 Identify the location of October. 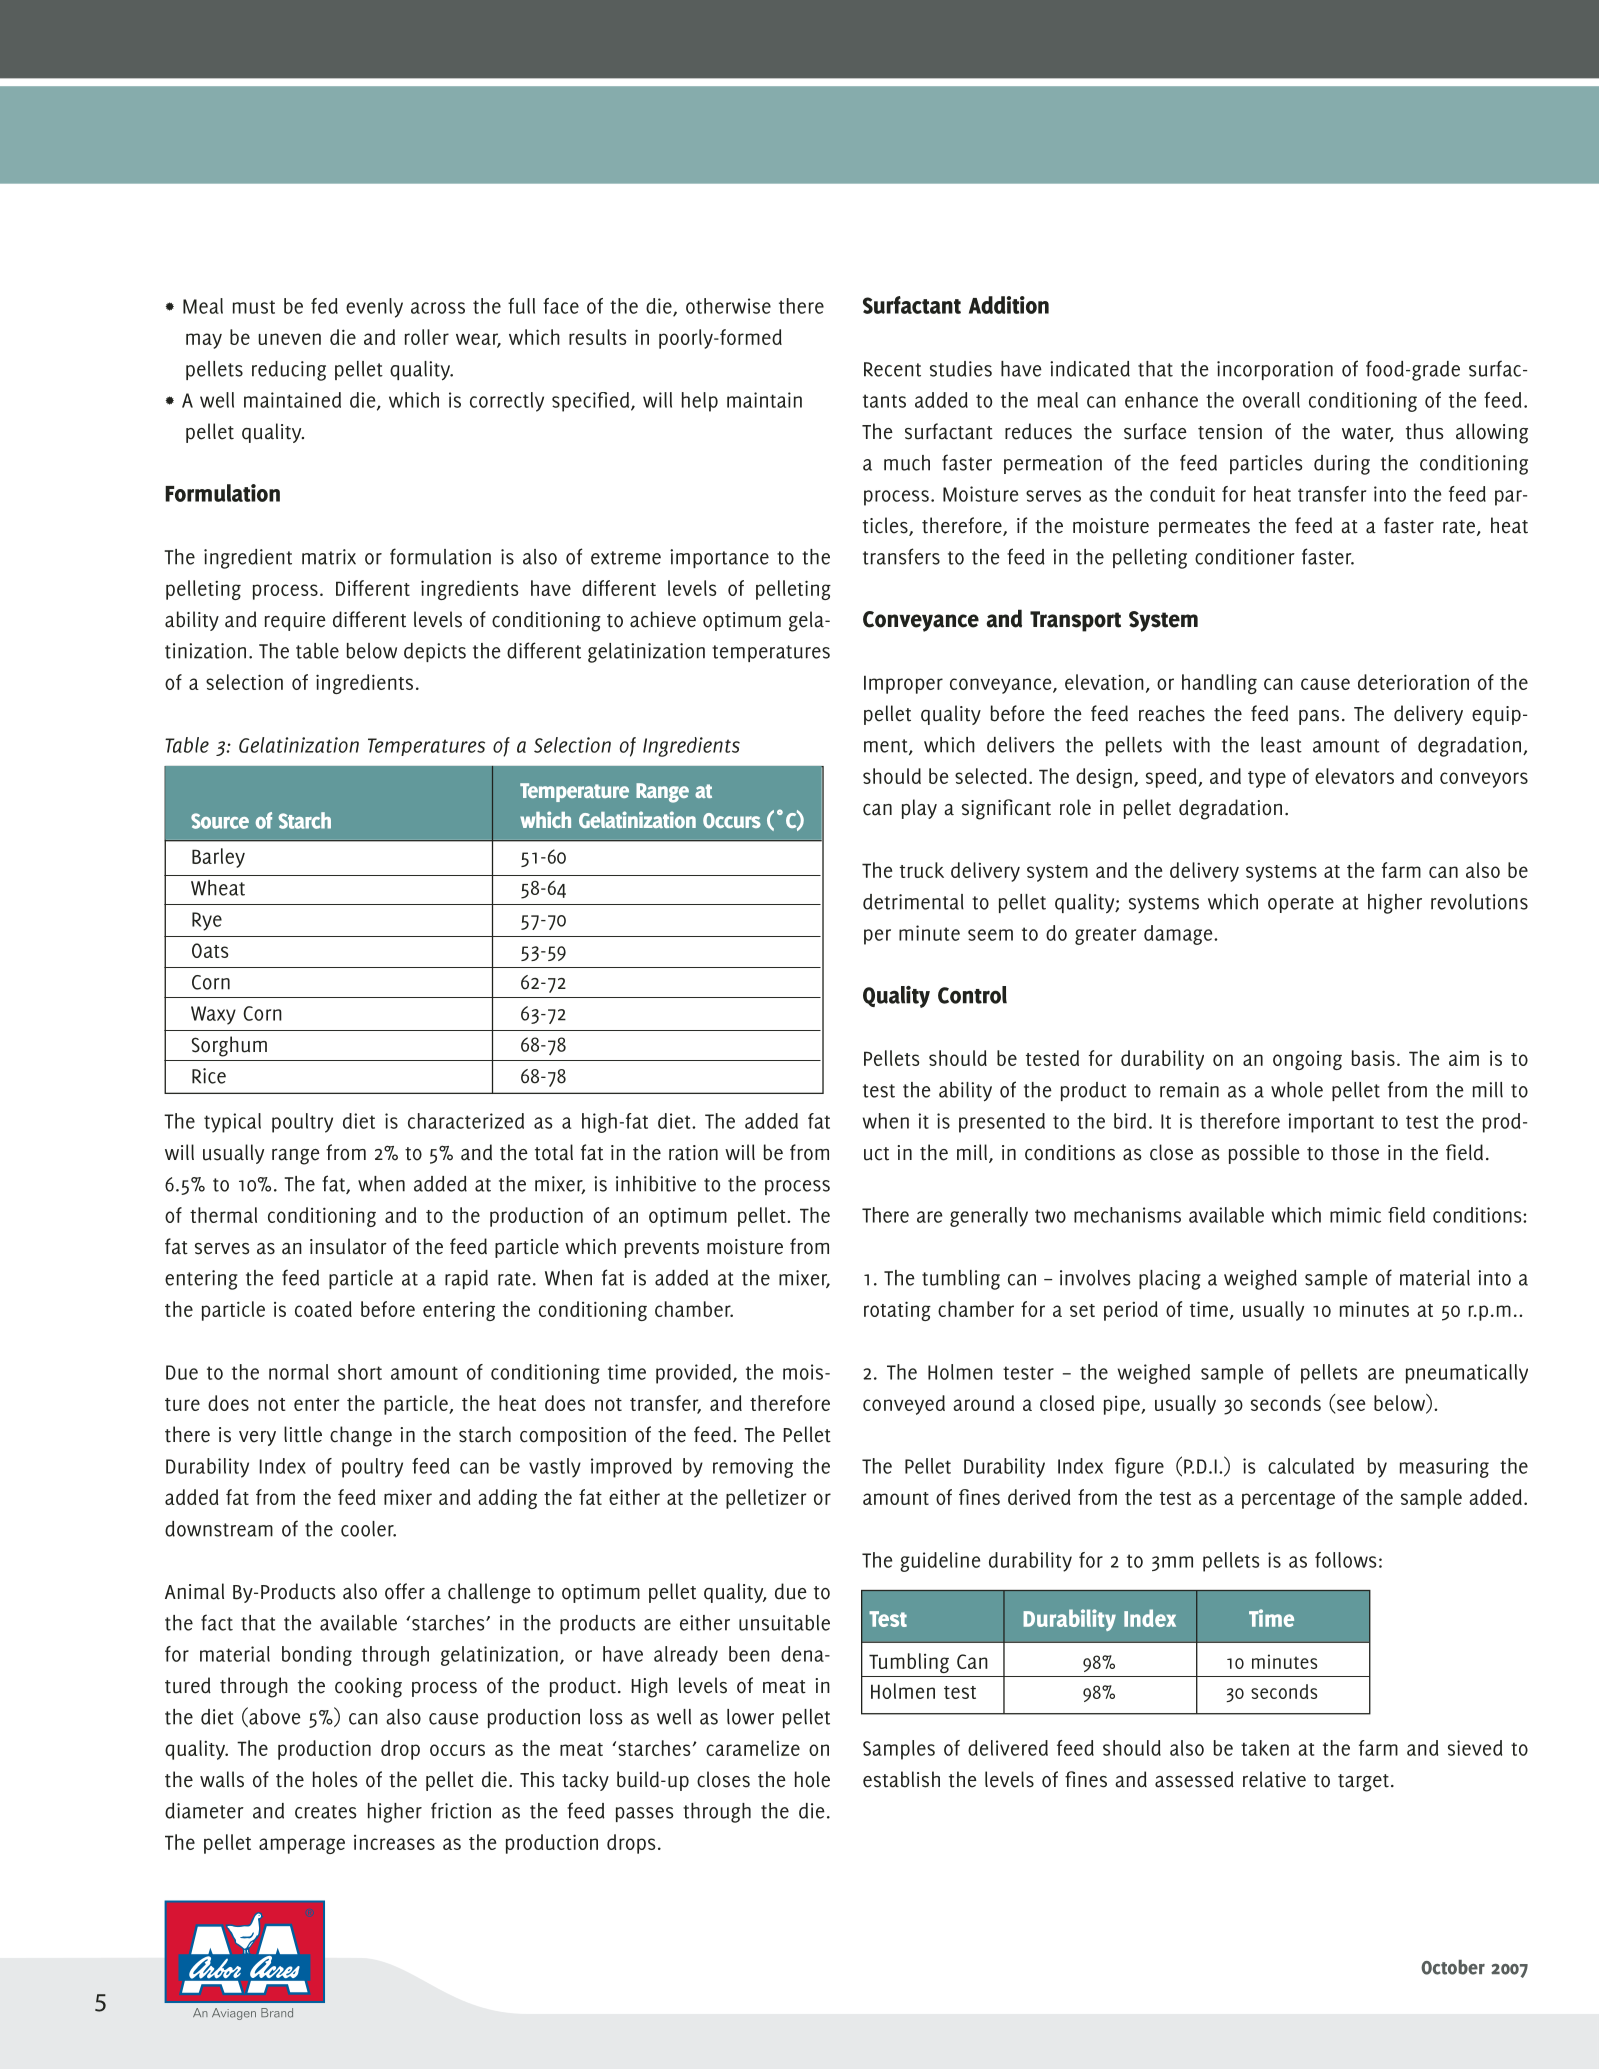
(1453, 1967).
